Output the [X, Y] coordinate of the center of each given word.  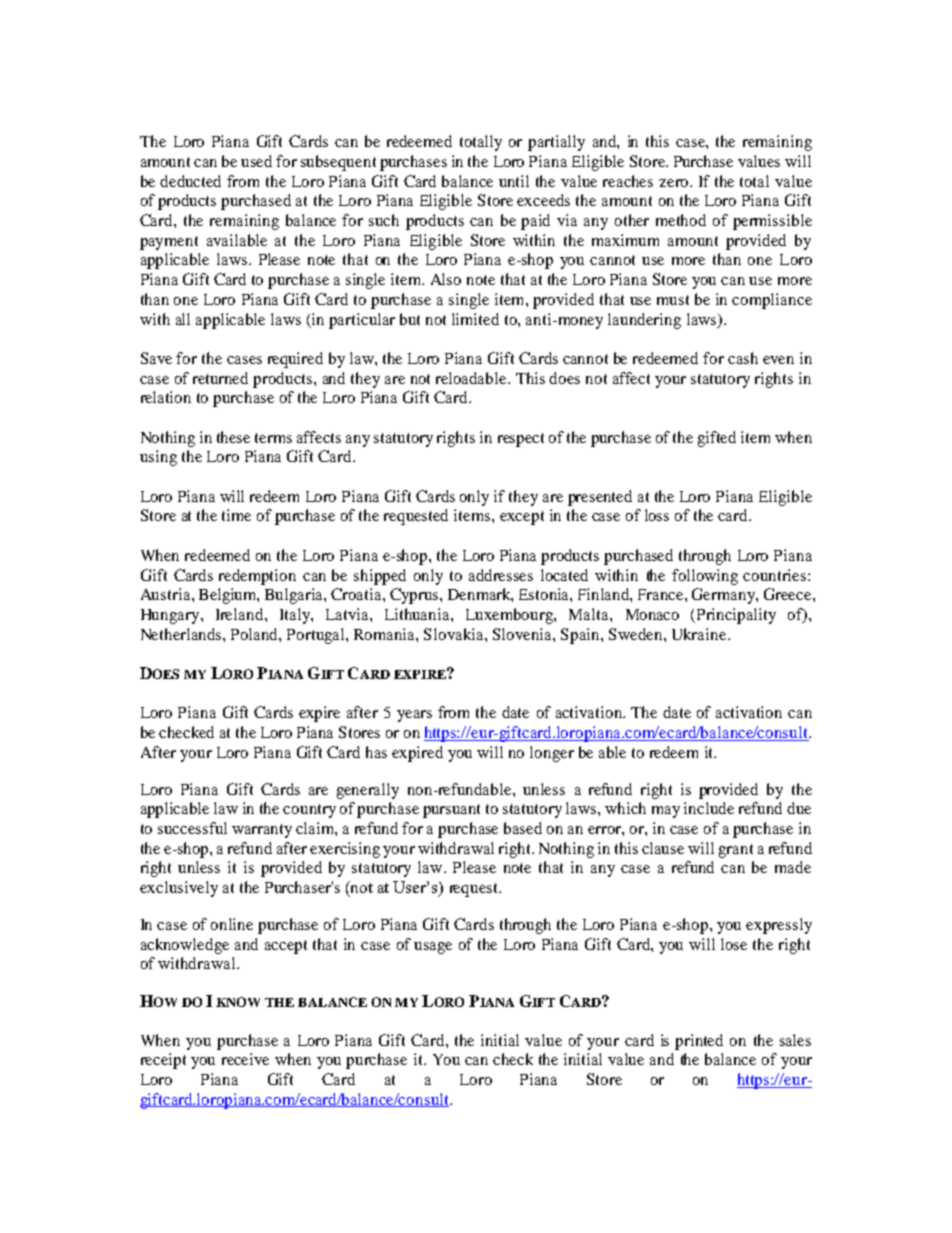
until [514, 181]
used [256, 161]
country [309, 811]
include [709, 808]
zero [675, 183]
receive [245, 1059]
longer [552, 754]
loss [657, 515]
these [233, 437]
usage [433, 948]
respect [521, 440]
